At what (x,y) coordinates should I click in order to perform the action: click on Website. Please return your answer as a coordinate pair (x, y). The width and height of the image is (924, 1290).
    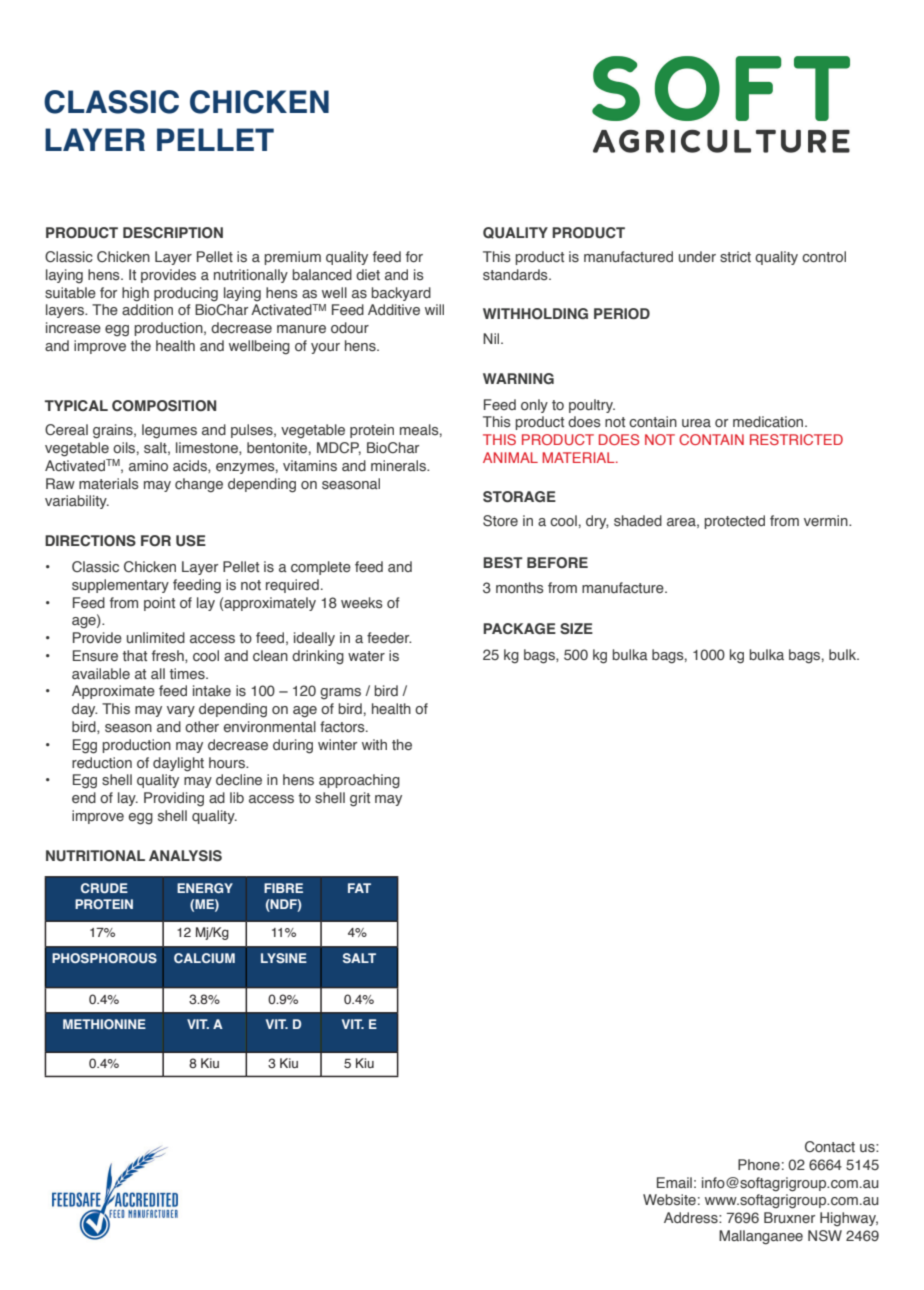
    Looking at the image, I should click on (669, 1199).
